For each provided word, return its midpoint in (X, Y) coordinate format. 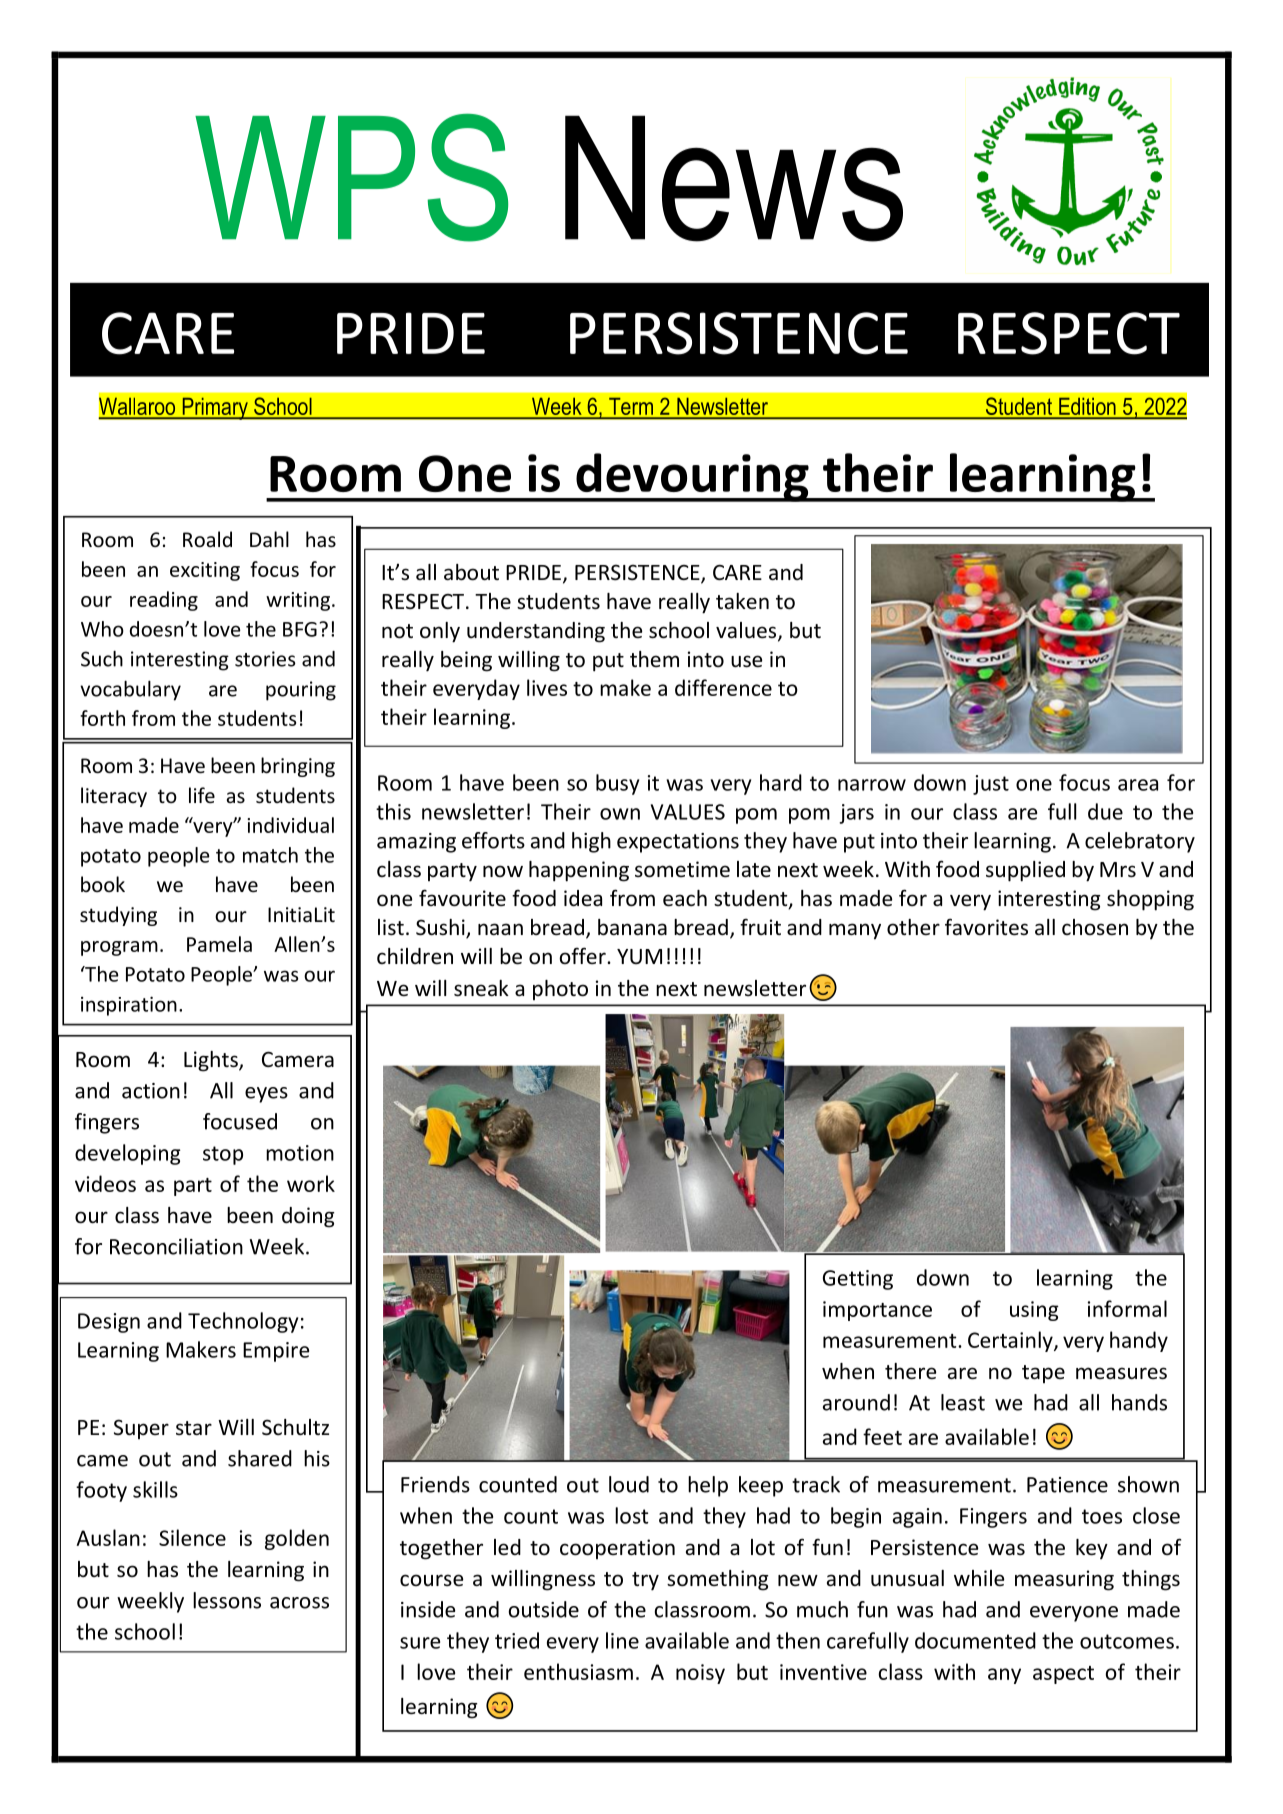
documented (975, 1640)
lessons (227, 1600)
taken (742, 601)
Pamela (219, 944)
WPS (351, 177)
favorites (986, 927)
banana (632, 927)
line (622, 1640)
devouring (692, 477)
